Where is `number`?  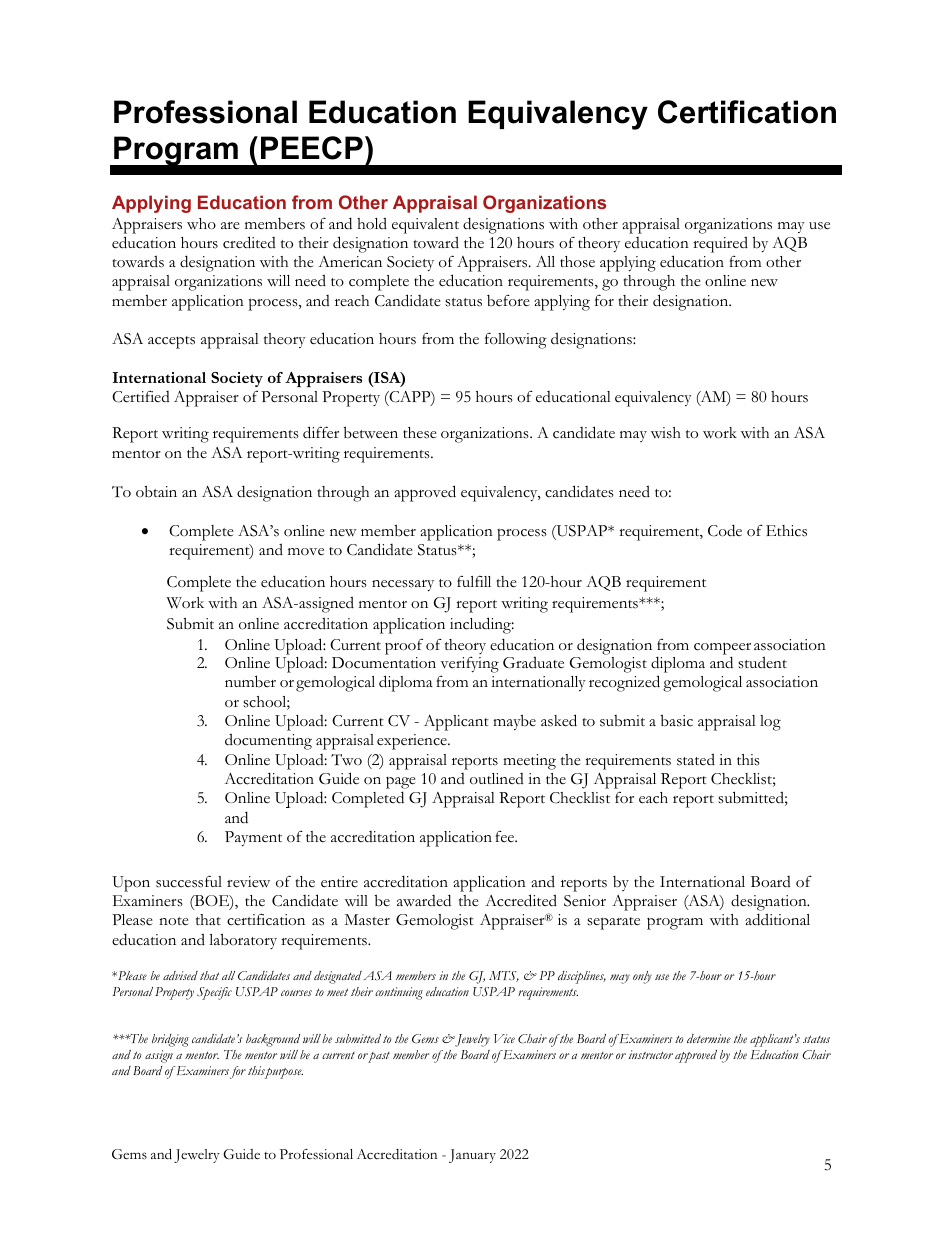
number is located at coordinates (250, 681).
